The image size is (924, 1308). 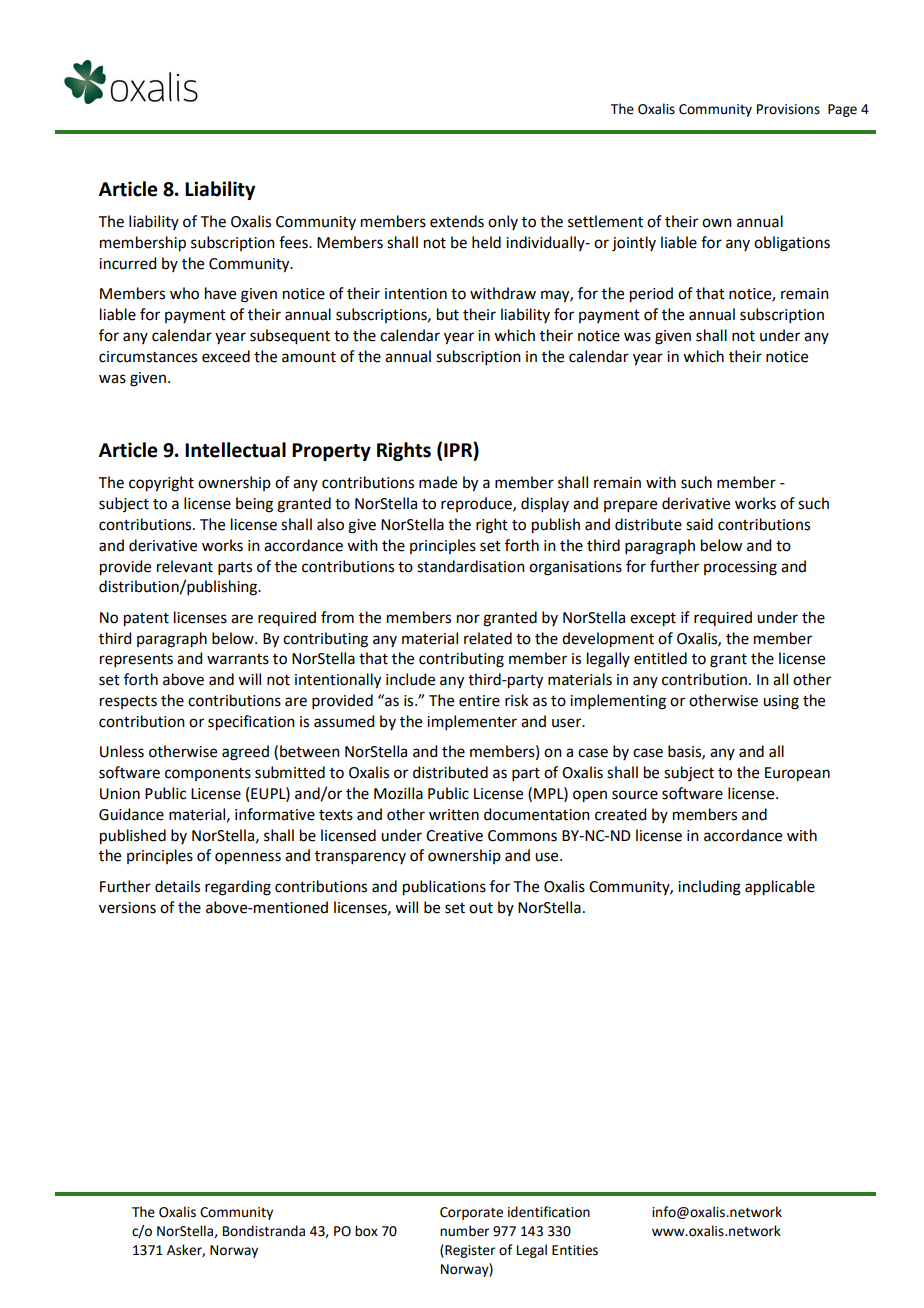 What do you see at coordinates (457, 221) in the screenshot?
I see `extends` at bounding box center [457, 221].
